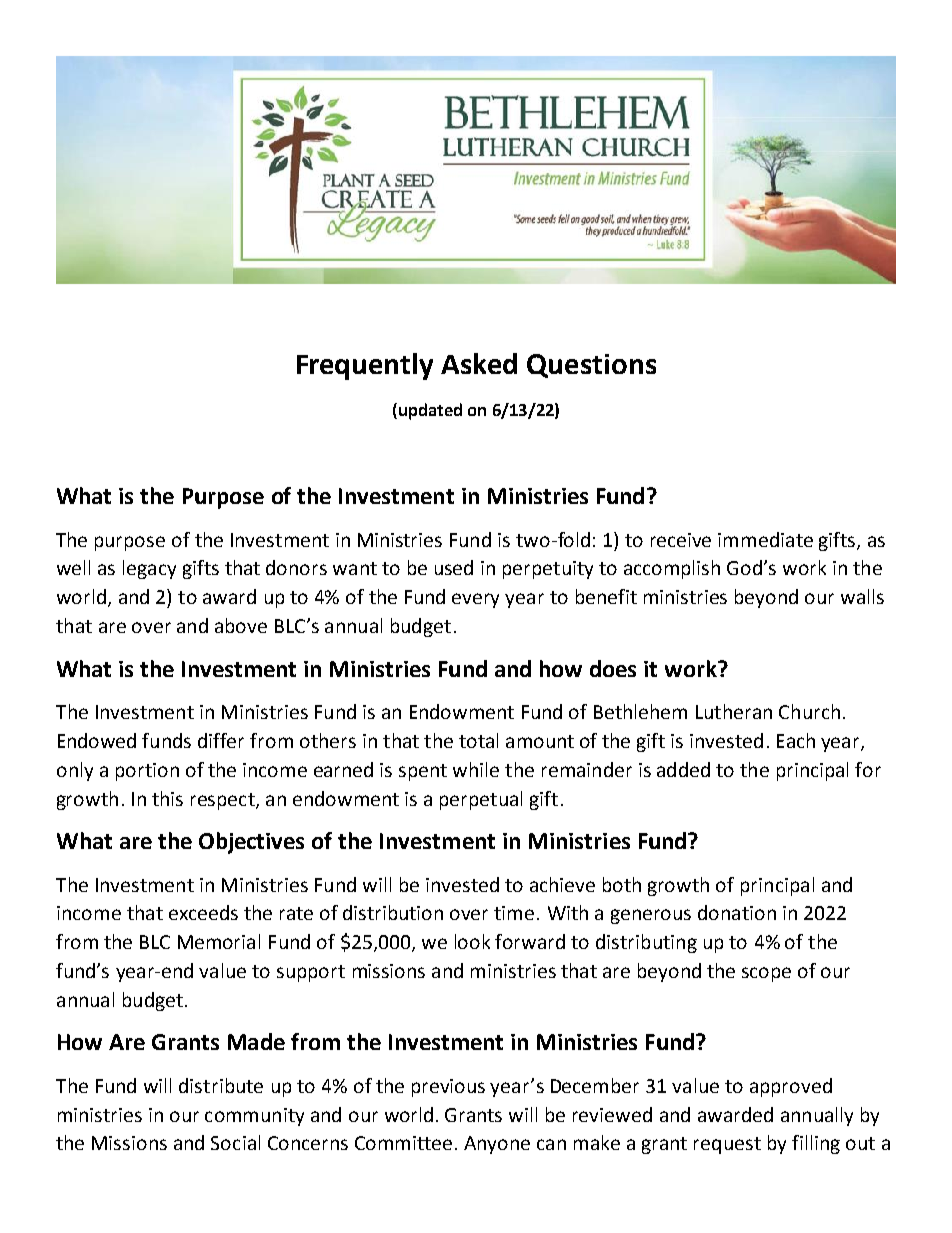 This page has height=1233, width=952. What do you see at coordinates (727, 1145) in the page?
I see `request` at bounding box center [727, 1145].
